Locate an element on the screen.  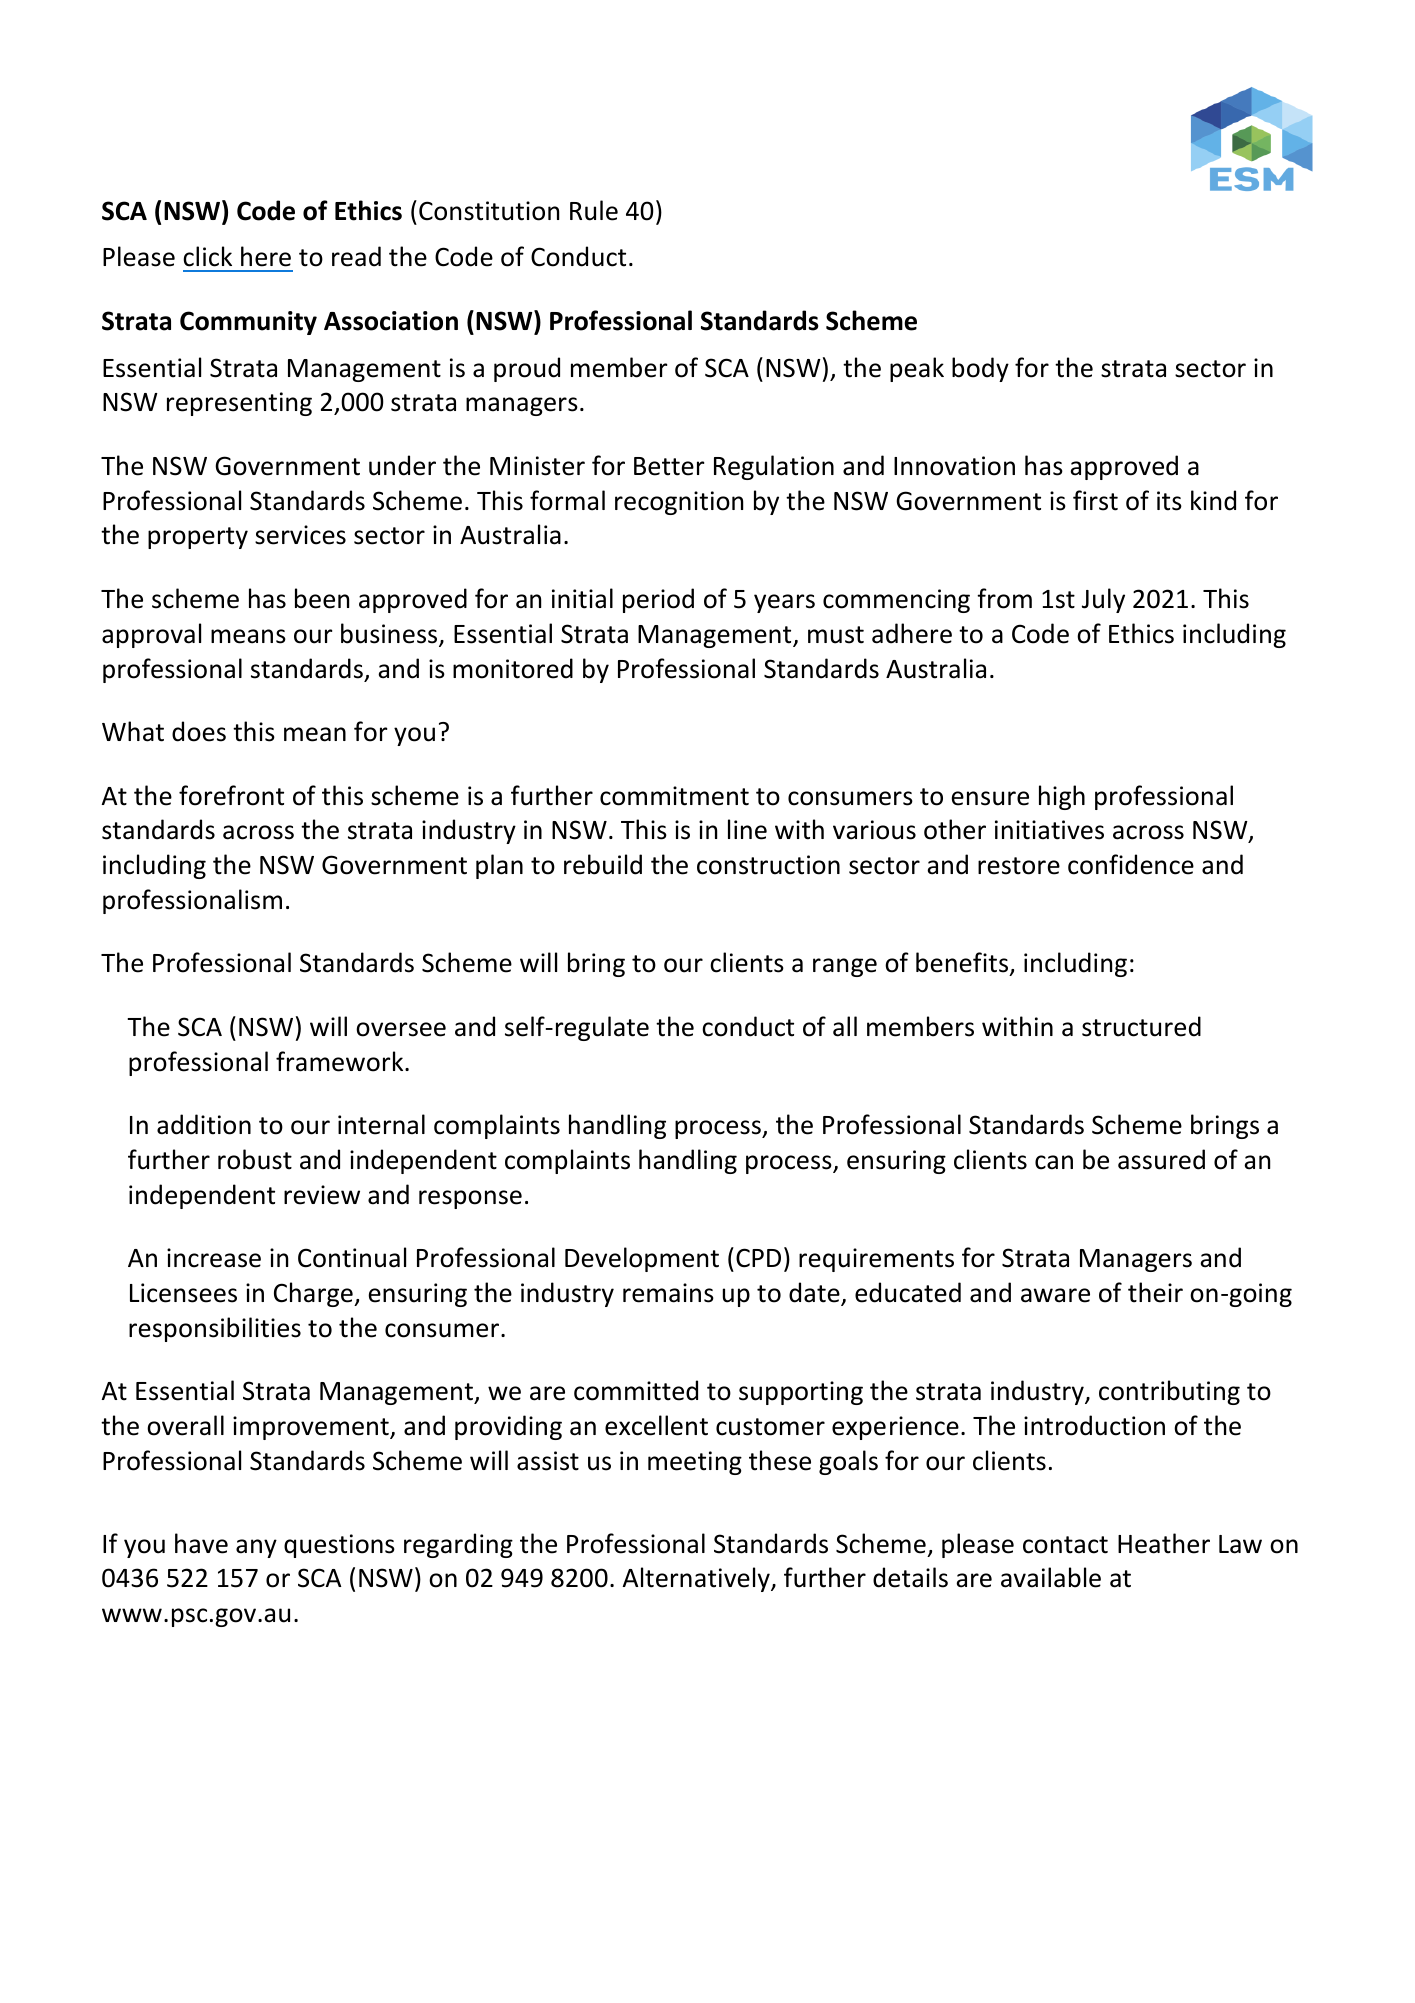
body is located at coordinates (980, 369).
